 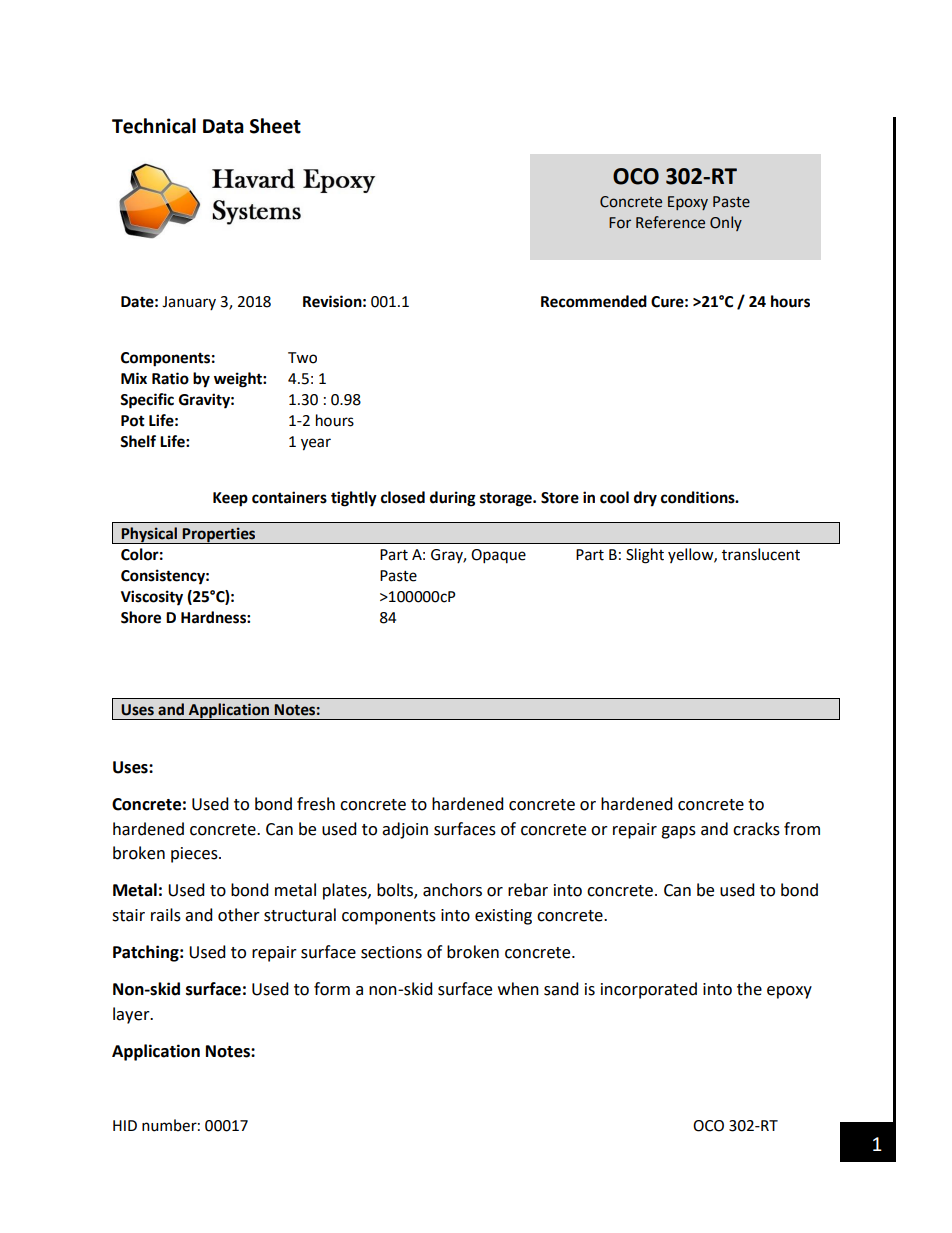 I want to click on when, so click(x=518, y=989).
